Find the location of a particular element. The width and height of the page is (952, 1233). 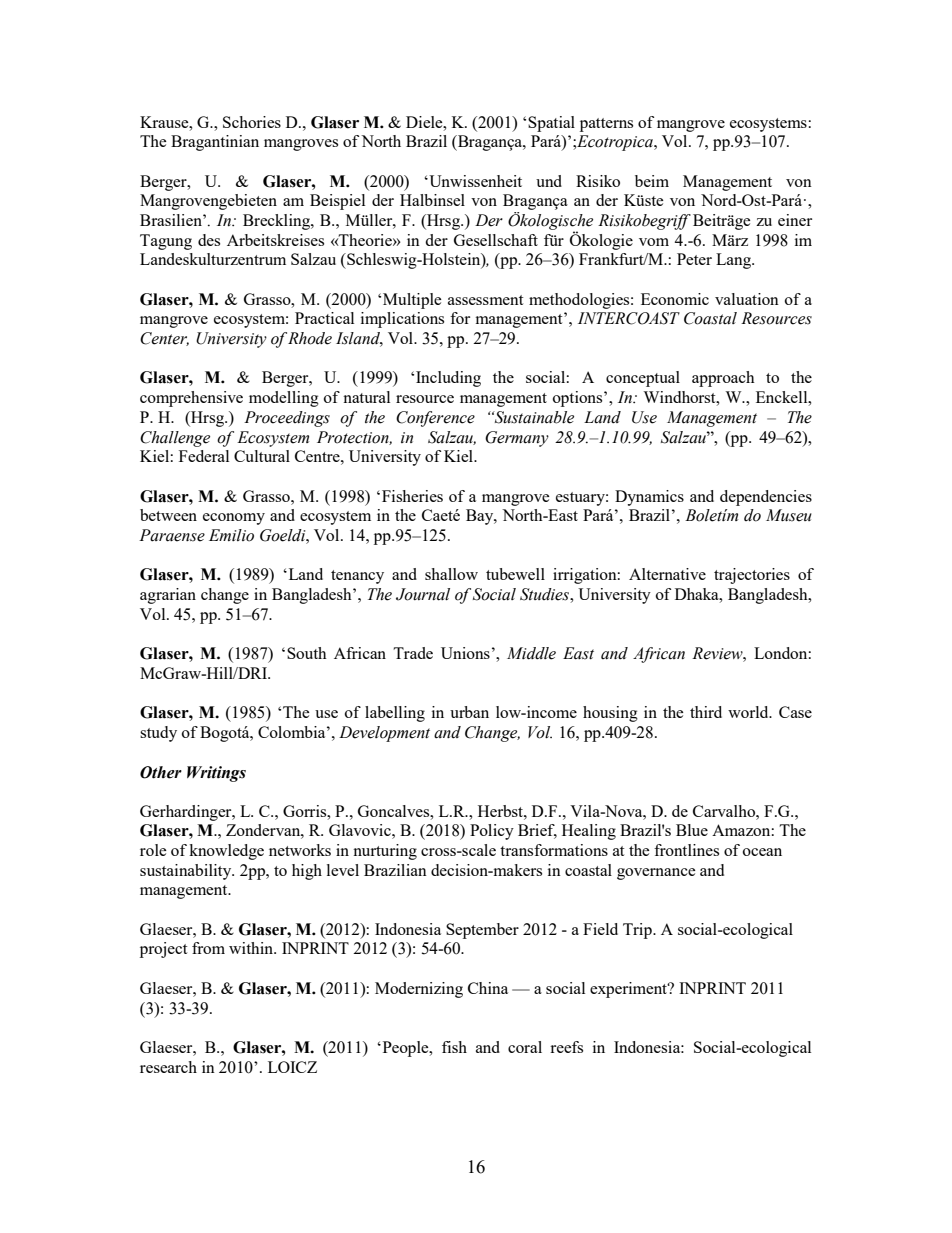

Beispiel is located at coordinates (337, 202).
